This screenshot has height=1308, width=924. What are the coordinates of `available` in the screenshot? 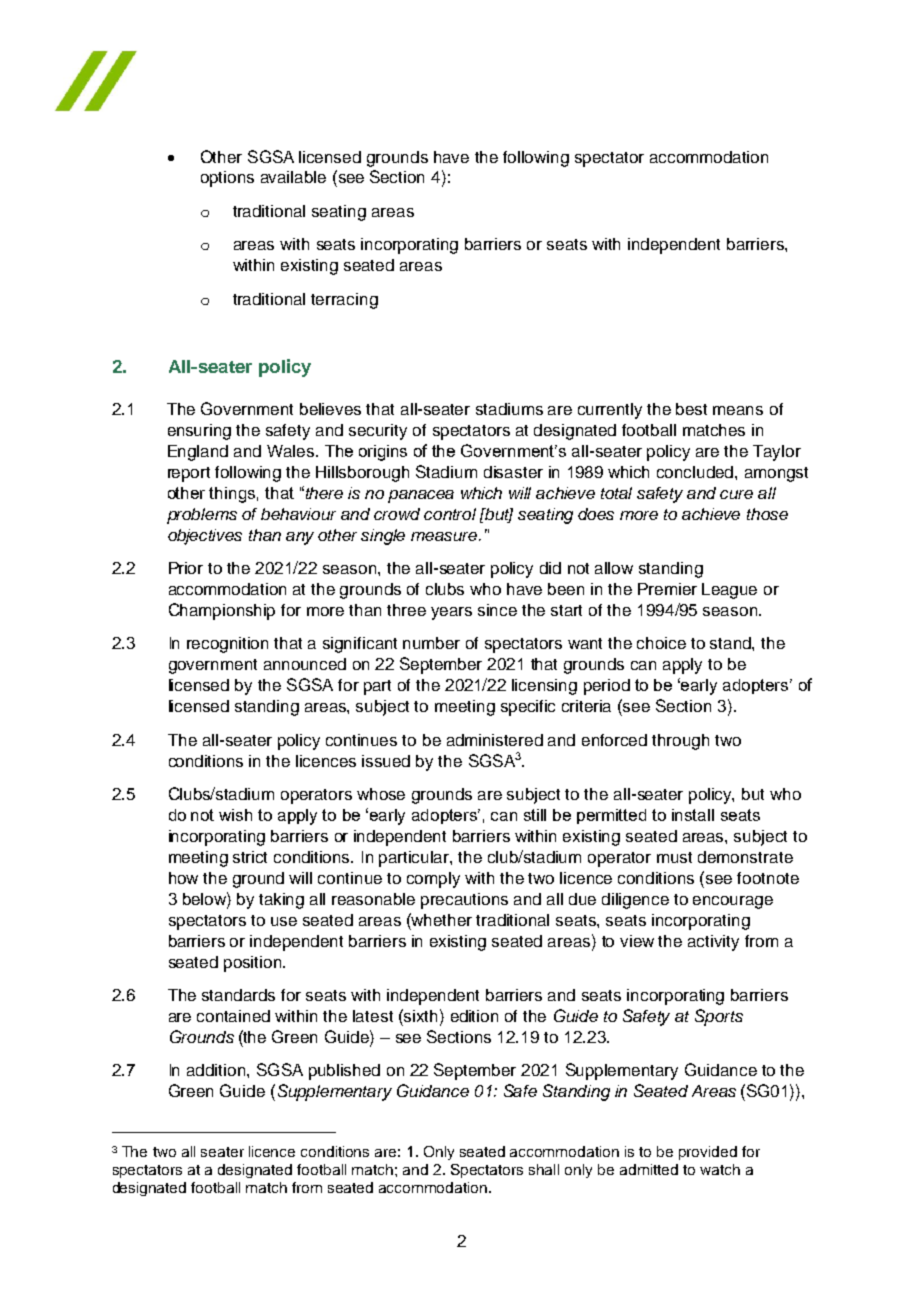 It's located at (293, 177).
